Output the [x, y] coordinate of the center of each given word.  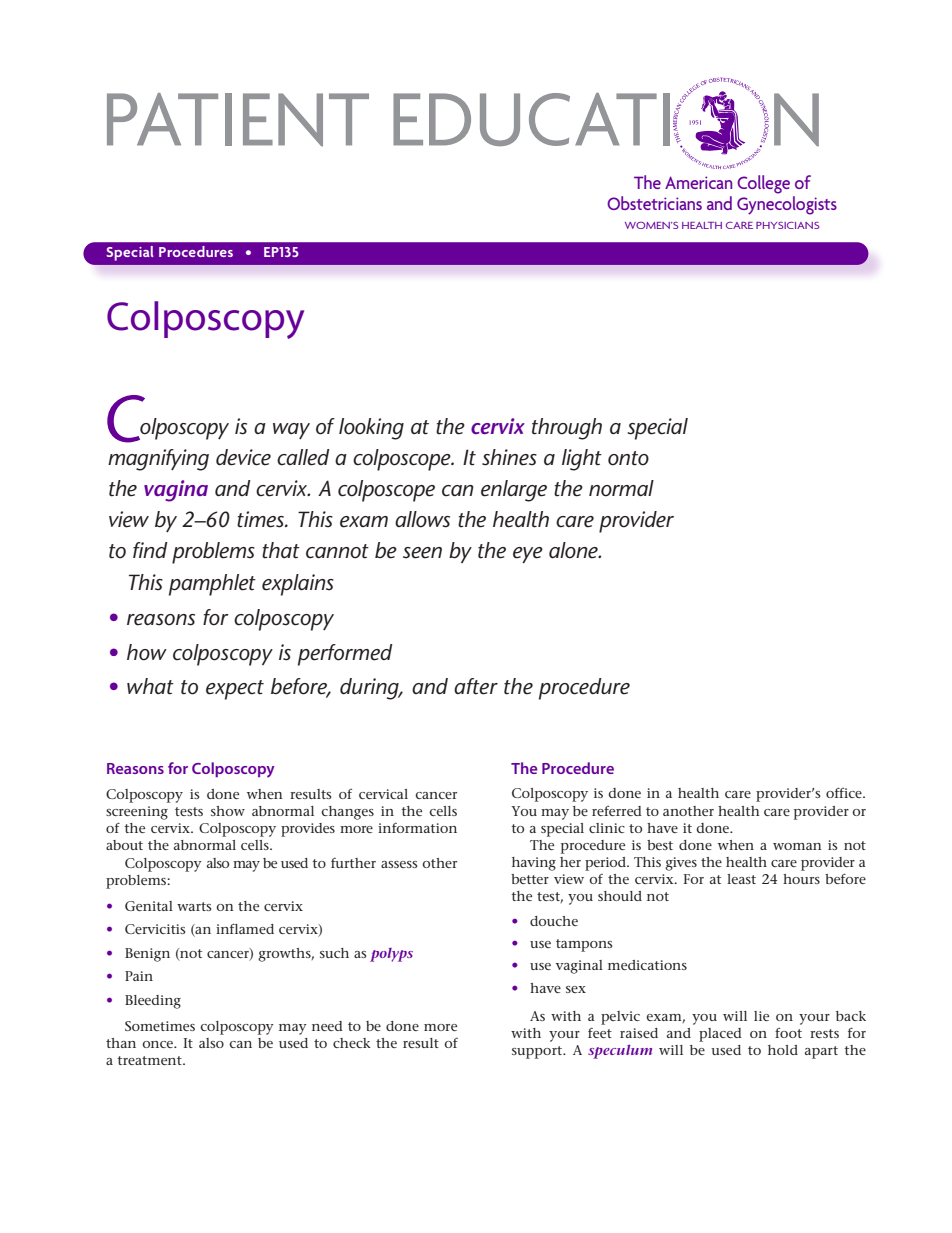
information [417, 827]
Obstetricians [654, 203]
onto [628, 458]
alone [574, 550]
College [763, 184]
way [291, 431]
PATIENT [238, 119]
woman [797, 846]
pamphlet [212, 585]
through [567, 429]
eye [528, 555]
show [228, 811]
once [158, 1044]
